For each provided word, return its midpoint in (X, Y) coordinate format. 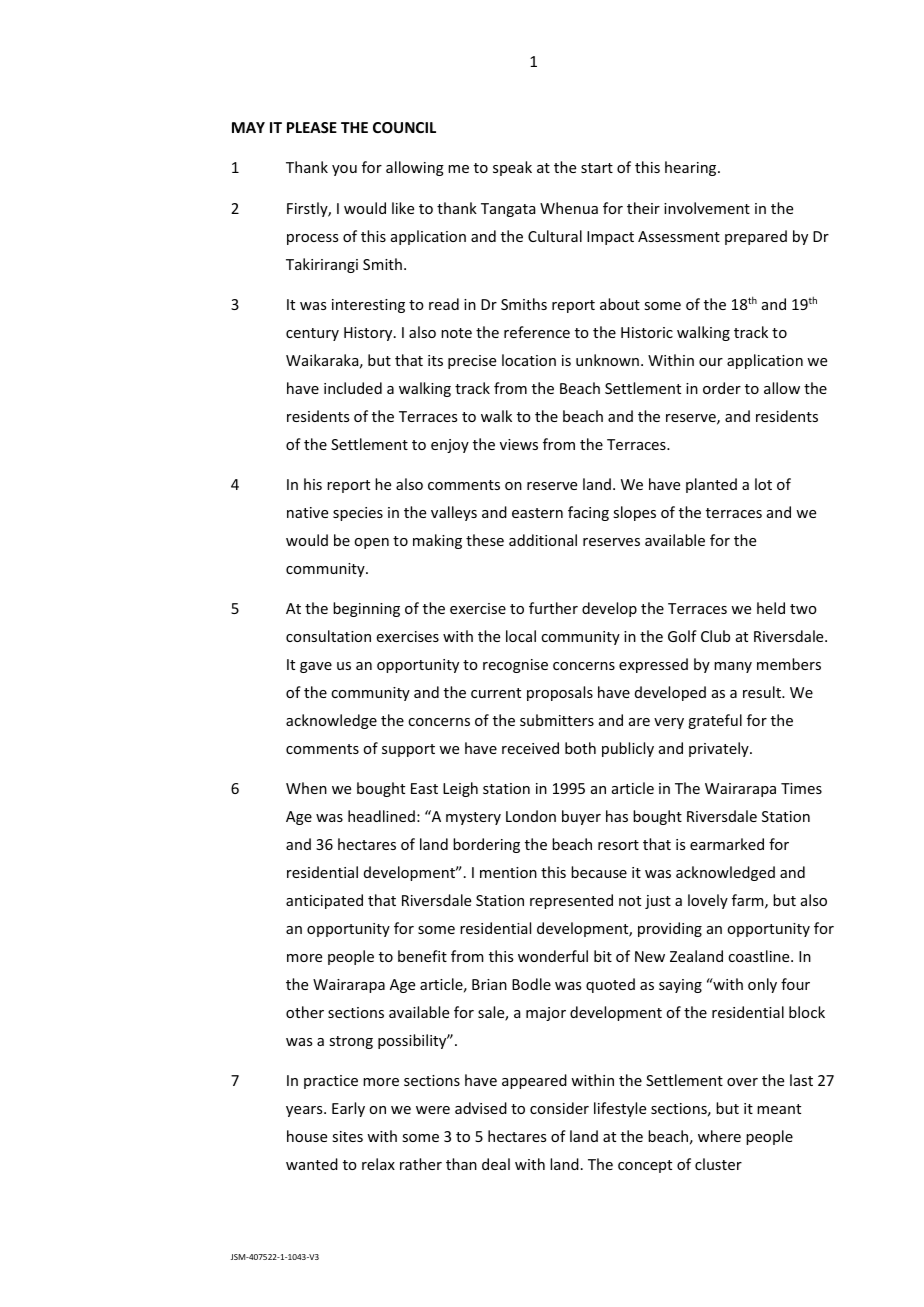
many (733, 667)
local (521, 636)
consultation (328, 636)
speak (512, 168)
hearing (692, 168)
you (344, 170)
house (307, 1136)
